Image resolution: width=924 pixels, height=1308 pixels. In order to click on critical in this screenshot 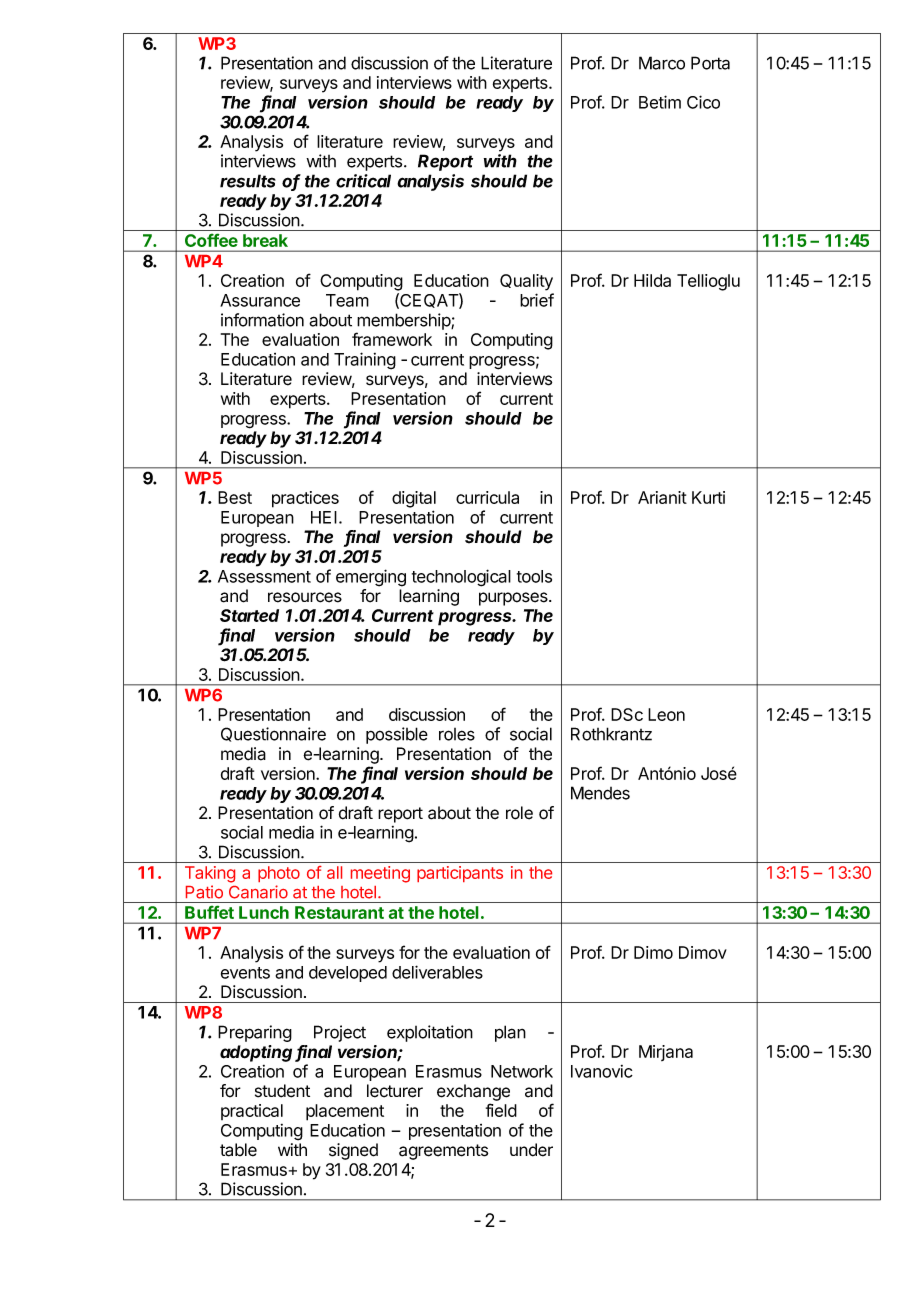, I will do `click(363, 181)`.
